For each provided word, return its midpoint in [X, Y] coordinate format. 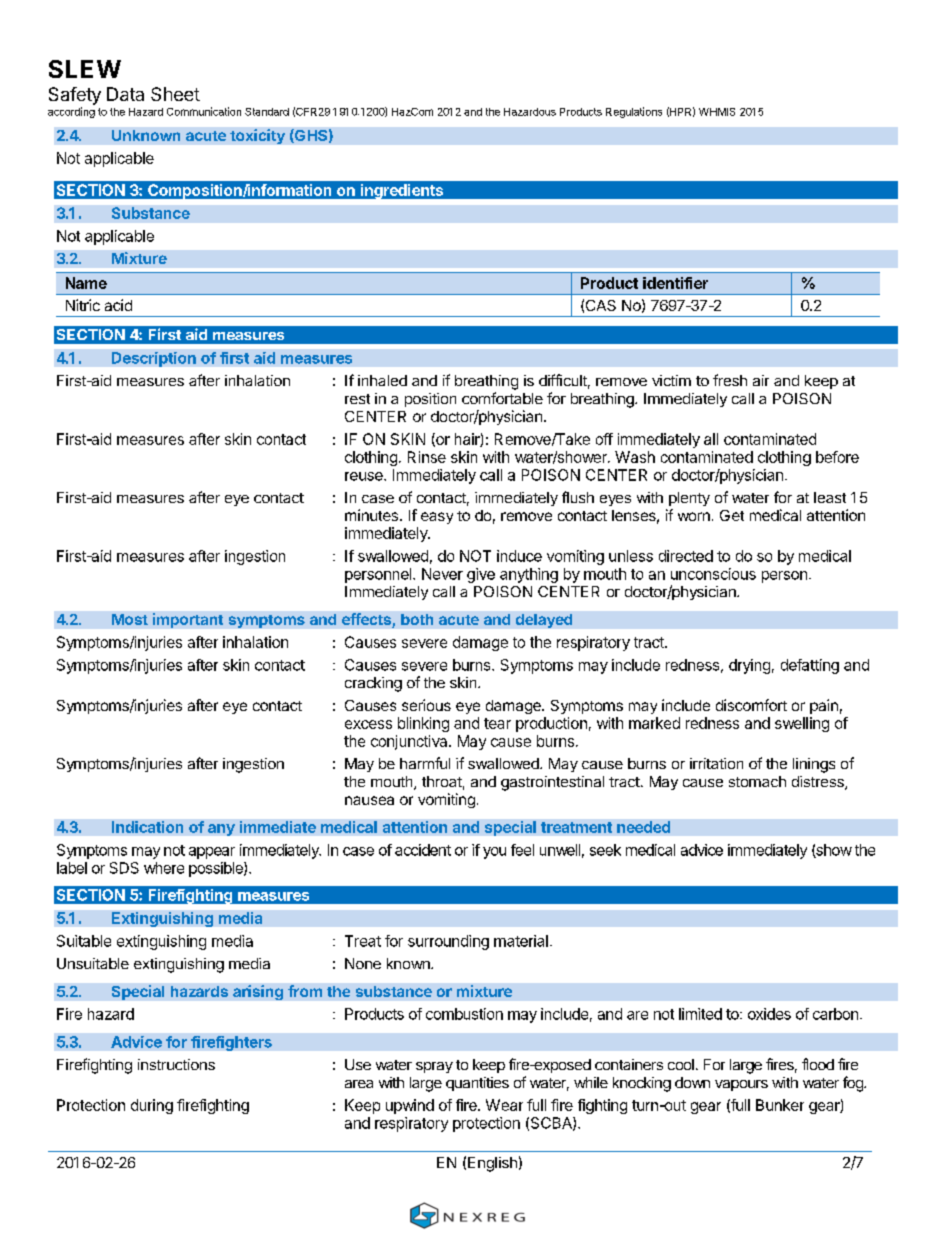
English [492, 1164]
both [417, 619]
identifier [675, 283]
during [152, 1106]
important [188, 620]
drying [749, 666]
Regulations [634, 112]
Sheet [175, 94]
